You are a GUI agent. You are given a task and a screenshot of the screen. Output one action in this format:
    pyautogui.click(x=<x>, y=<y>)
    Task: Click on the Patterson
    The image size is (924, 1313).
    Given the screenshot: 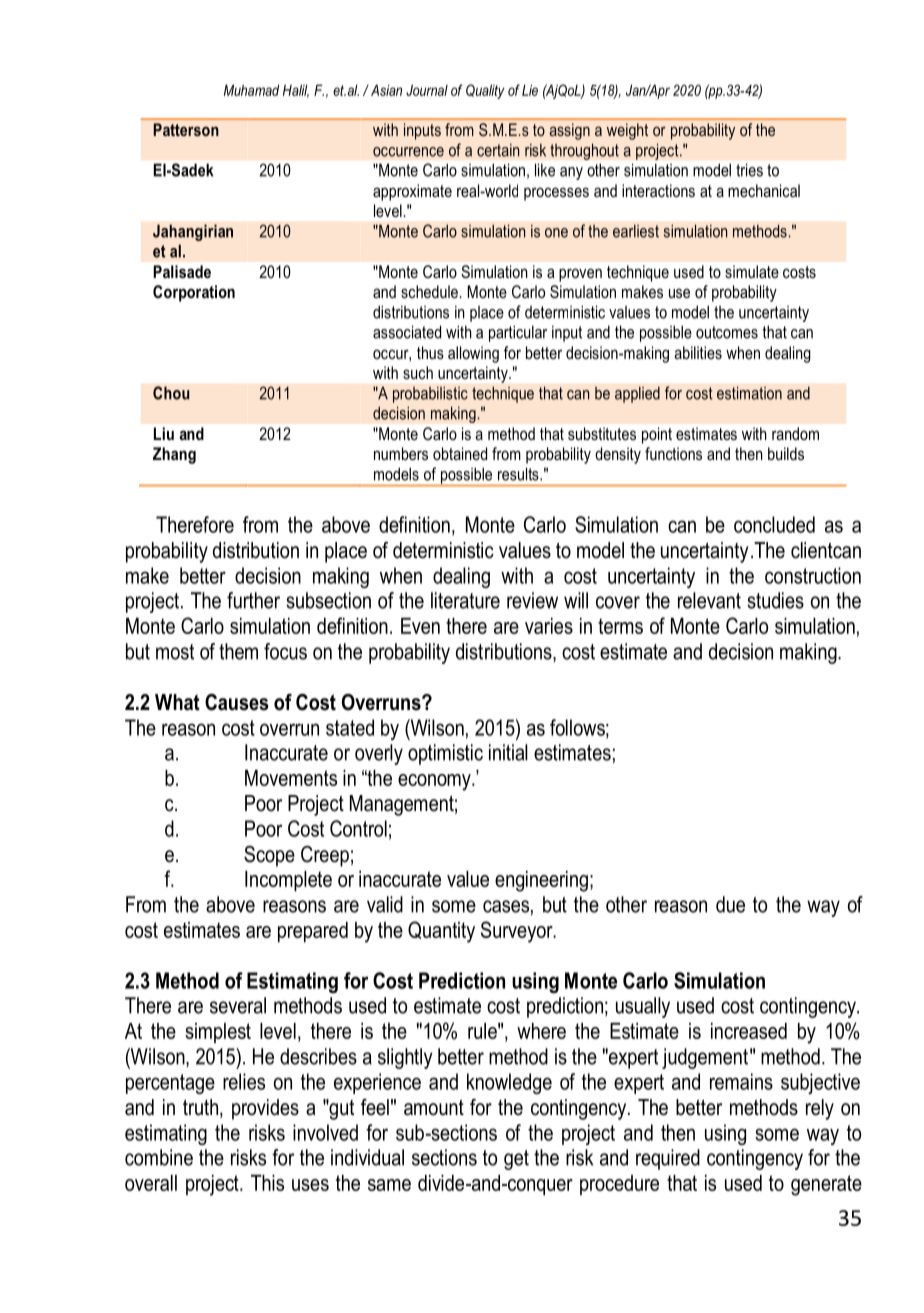 What is the action you would take?
    pyautogui.click(x=186, y=129)
